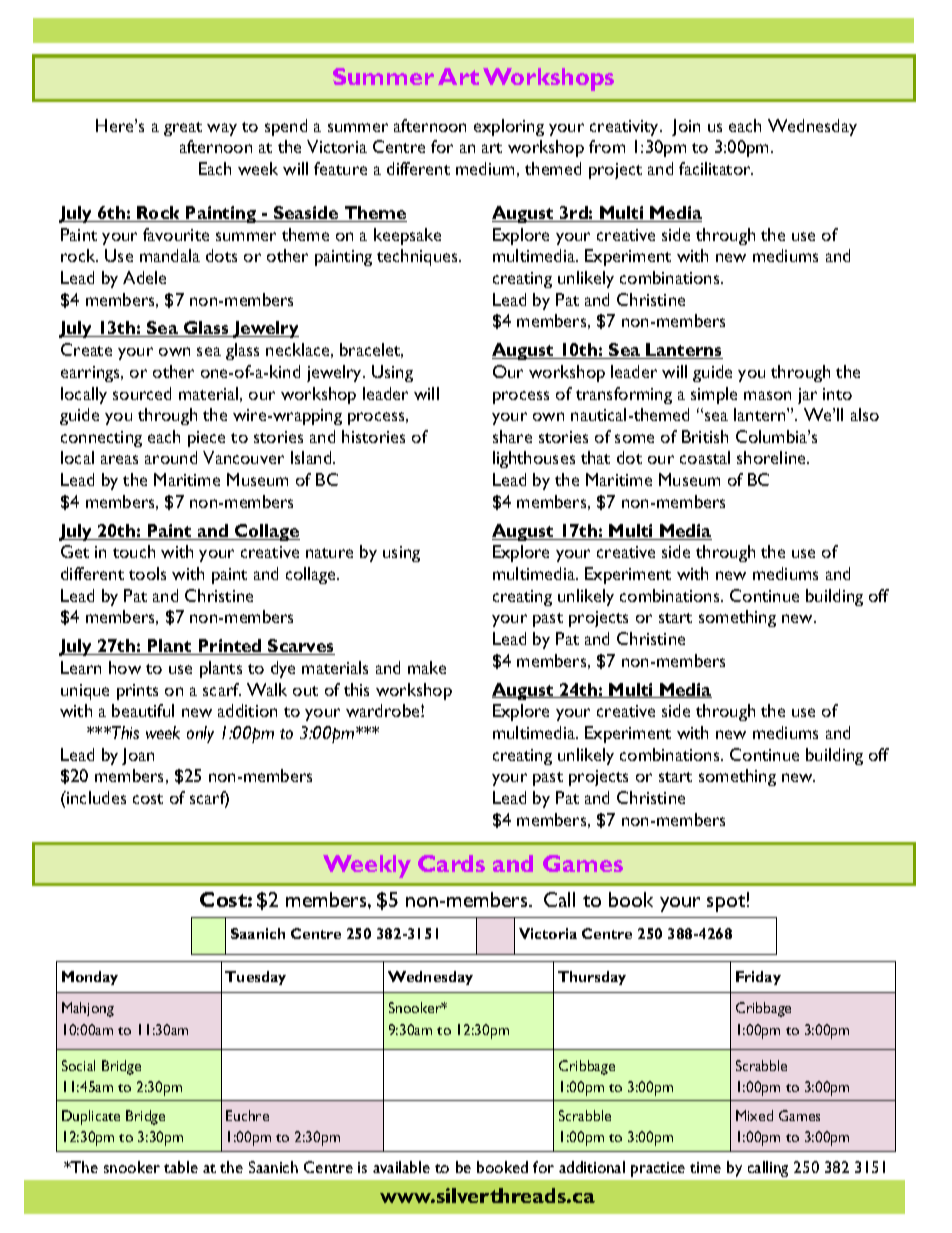 This screenshot has height=1233, width=952. I want to click on Monday, so click(90, 978).
